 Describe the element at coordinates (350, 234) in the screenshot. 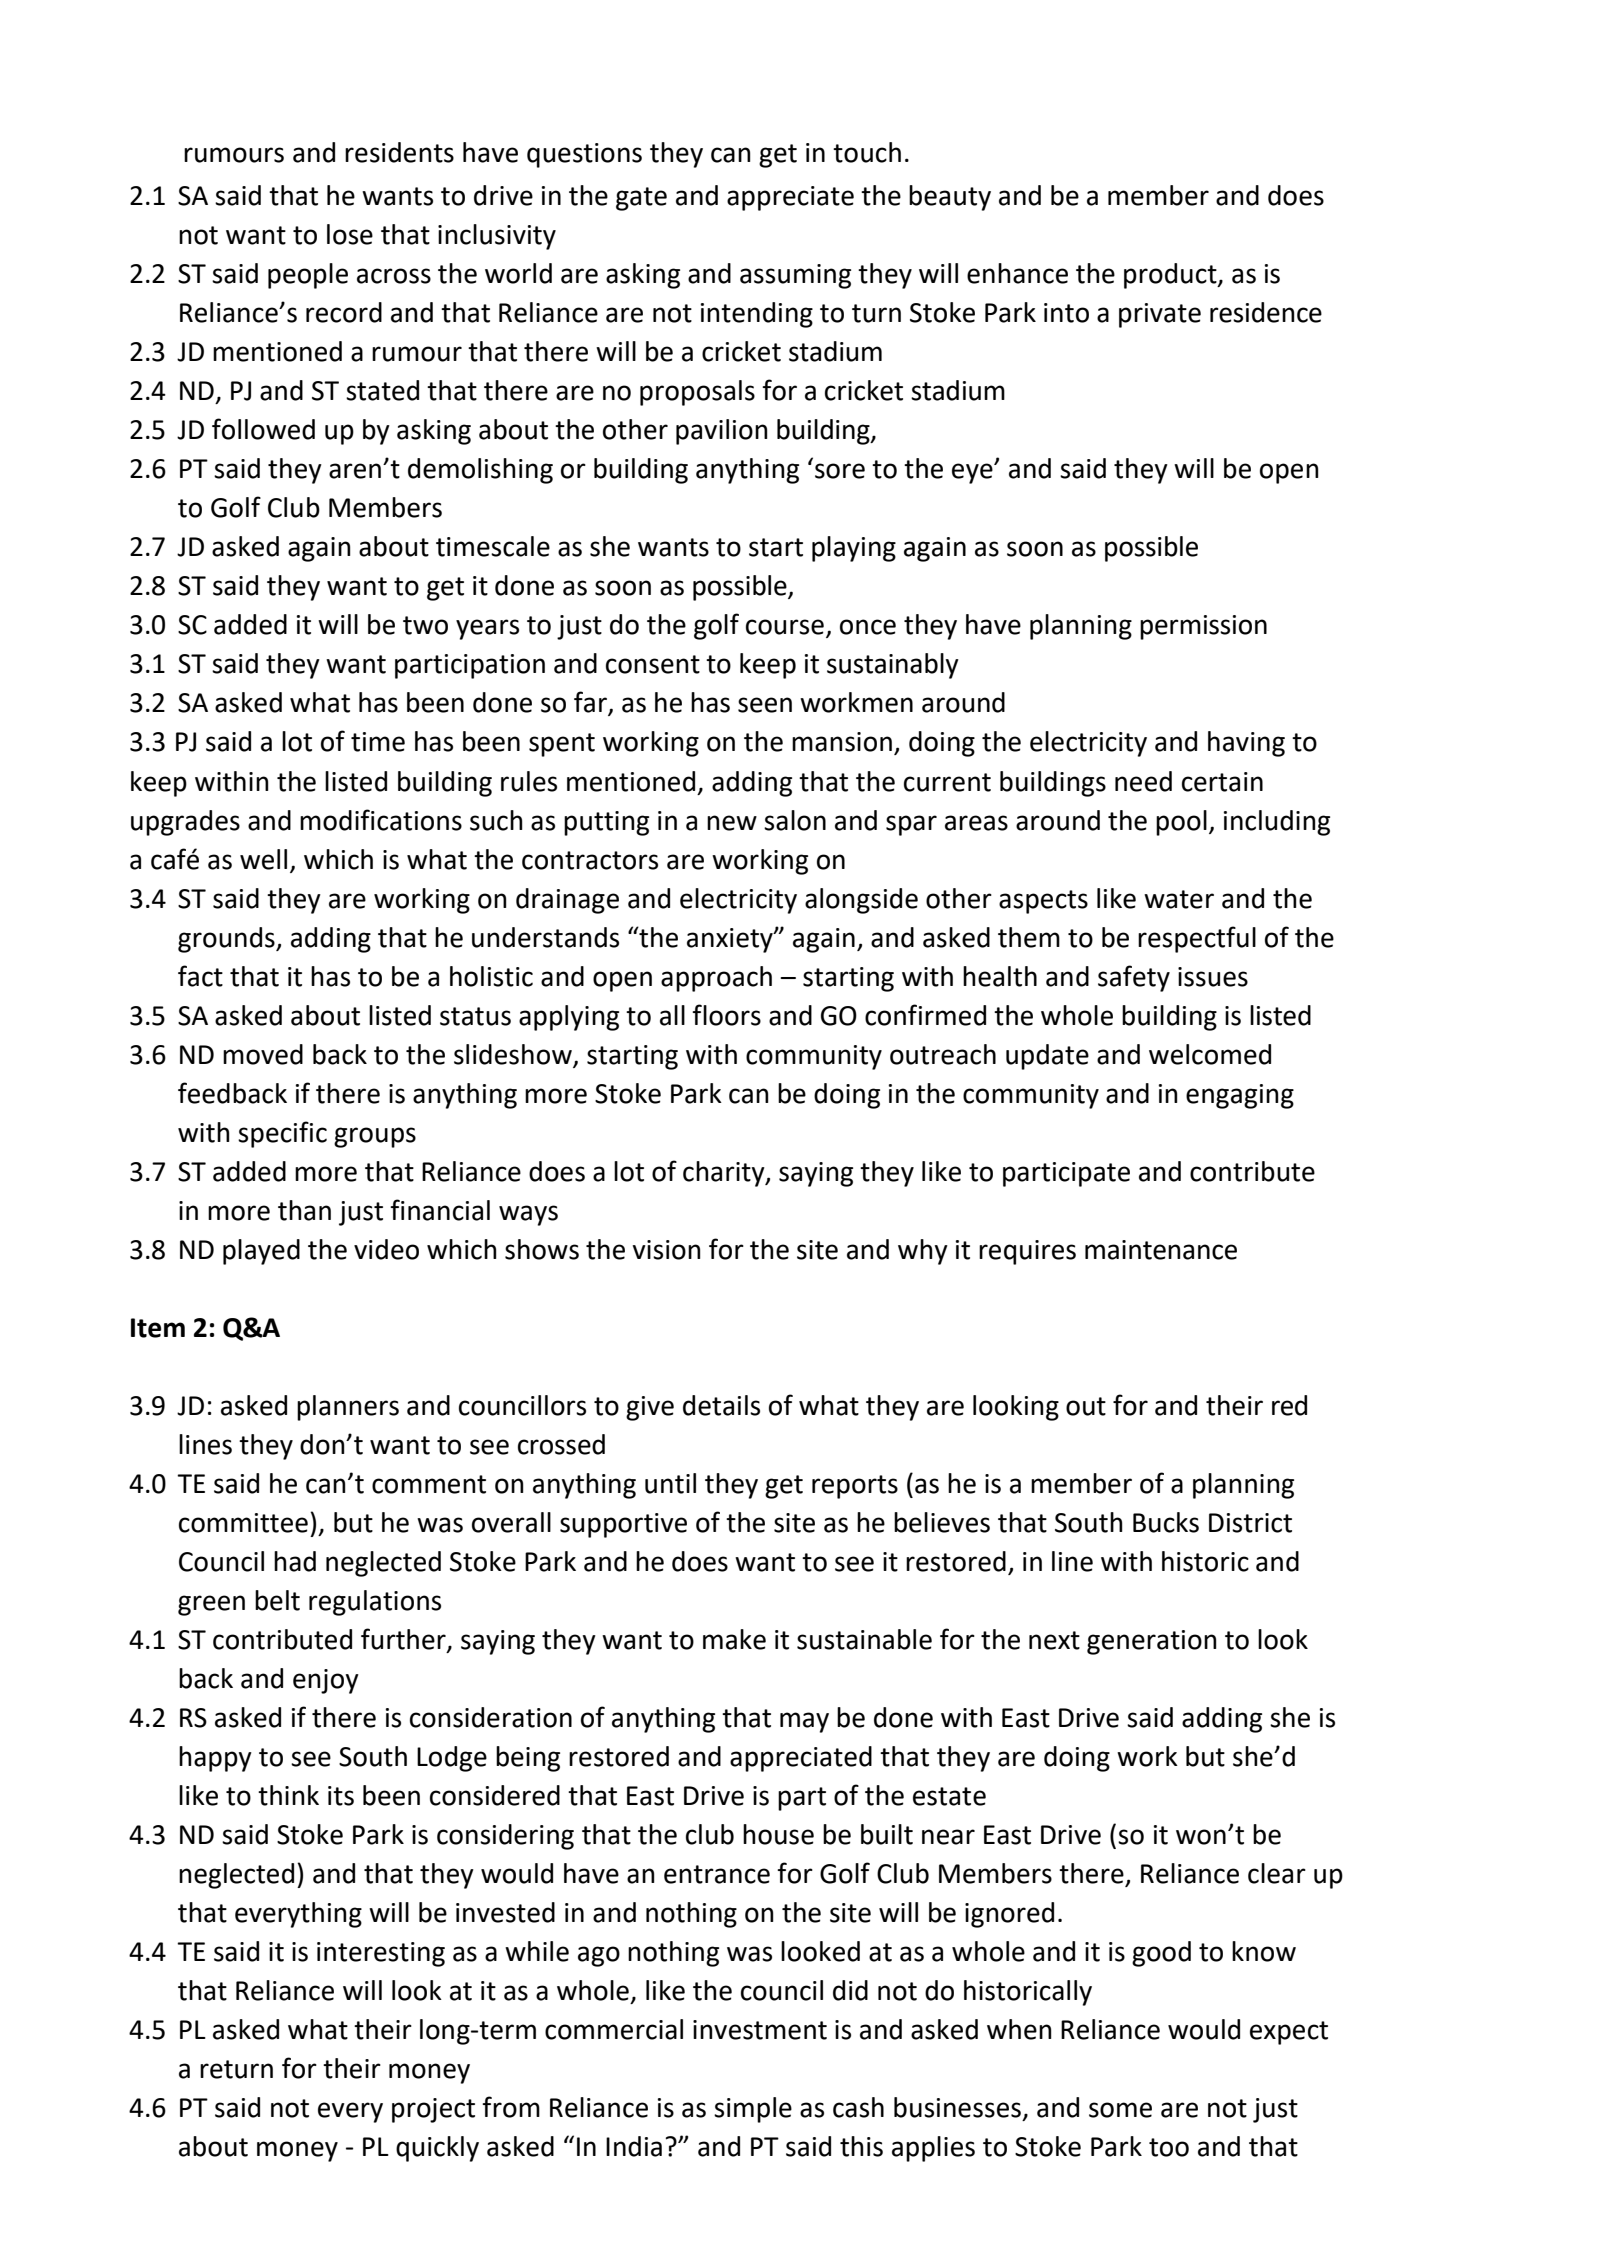

I see `lose` at that location.
